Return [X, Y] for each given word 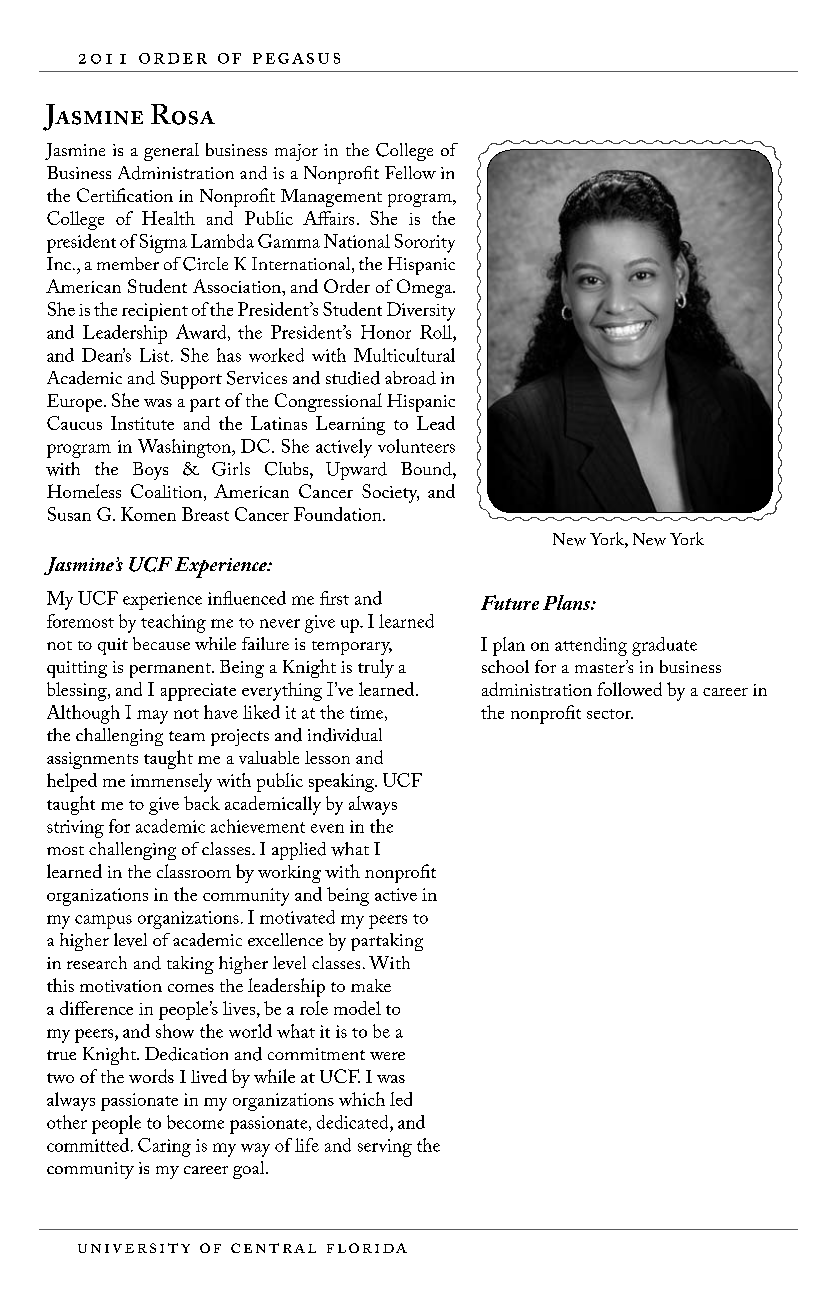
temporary [352, 648]
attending [591, 646]
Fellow [410, 172]
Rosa [183, 114]
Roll [437, 332]
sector [610, 714]
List [156, 355]
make [371, 985]
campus [103, 922]
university [134, 1248]
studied [353, 378]
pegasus [296, 58]
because [161, 643]
